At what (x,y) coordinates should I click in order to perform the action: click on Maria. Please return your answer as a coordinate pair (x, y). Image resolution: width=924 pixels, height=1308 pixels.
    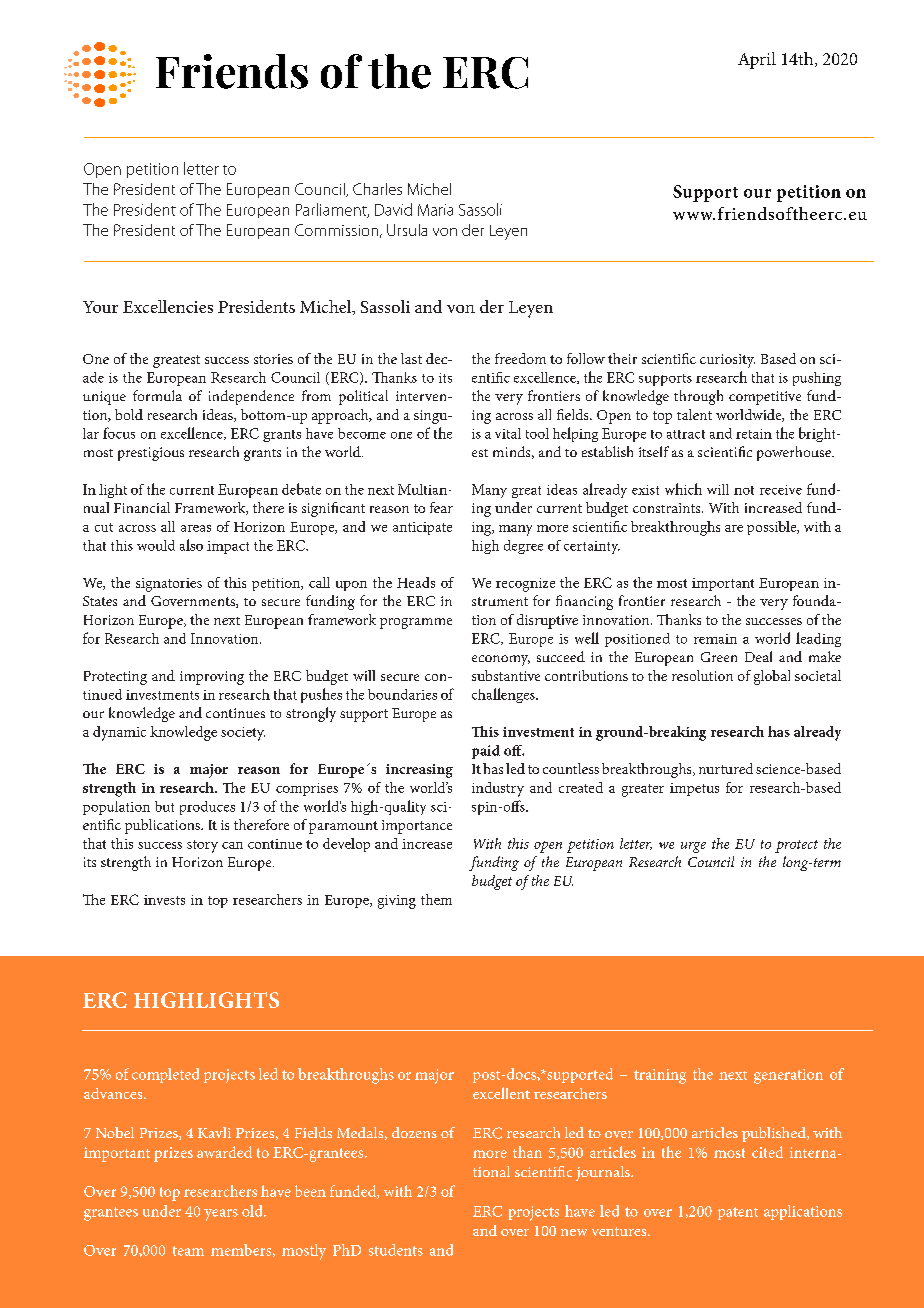
    Looking at the image, I should click on (435, 210).
